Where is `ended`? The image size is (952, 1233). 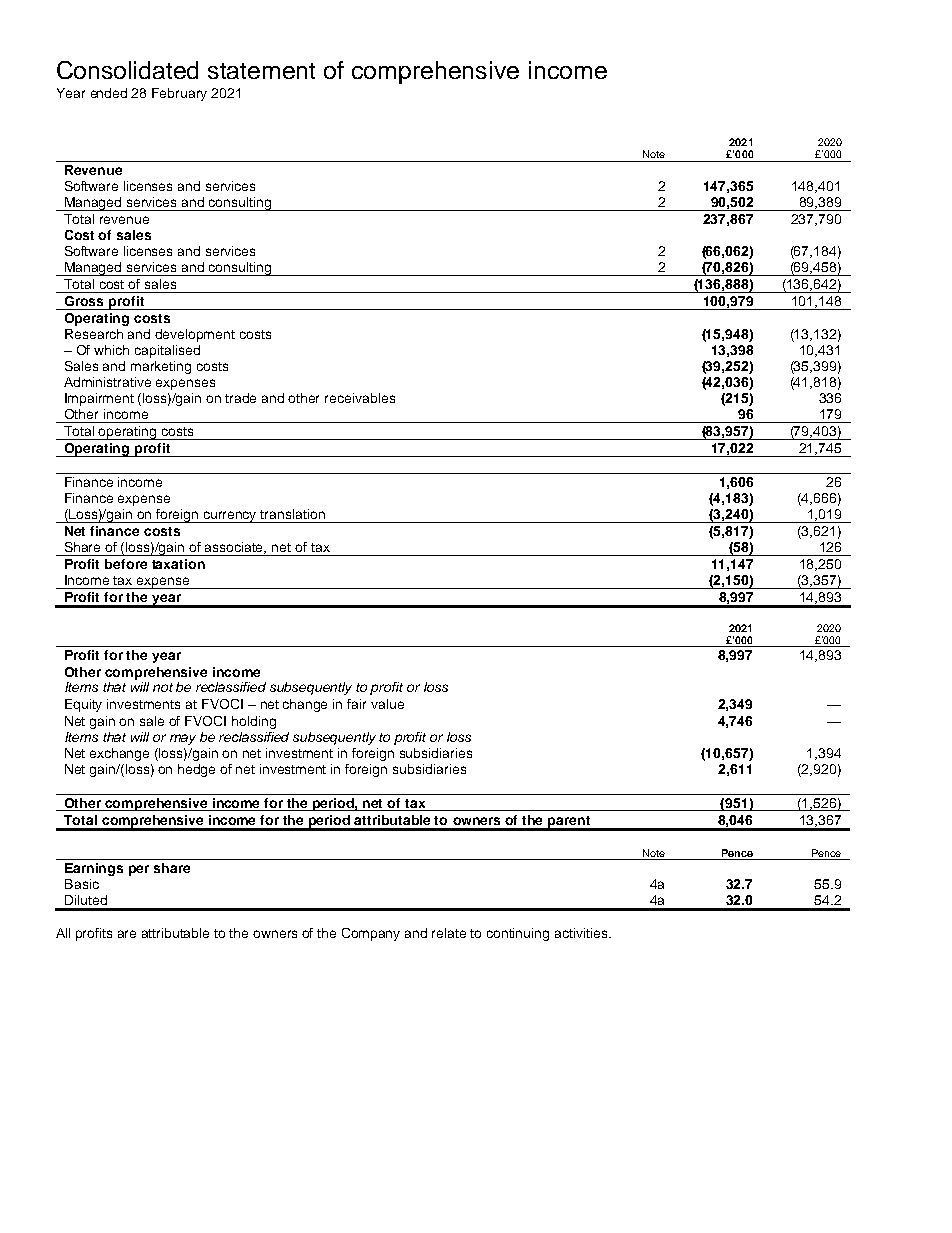
ended is located at coordinates (109, 93).
